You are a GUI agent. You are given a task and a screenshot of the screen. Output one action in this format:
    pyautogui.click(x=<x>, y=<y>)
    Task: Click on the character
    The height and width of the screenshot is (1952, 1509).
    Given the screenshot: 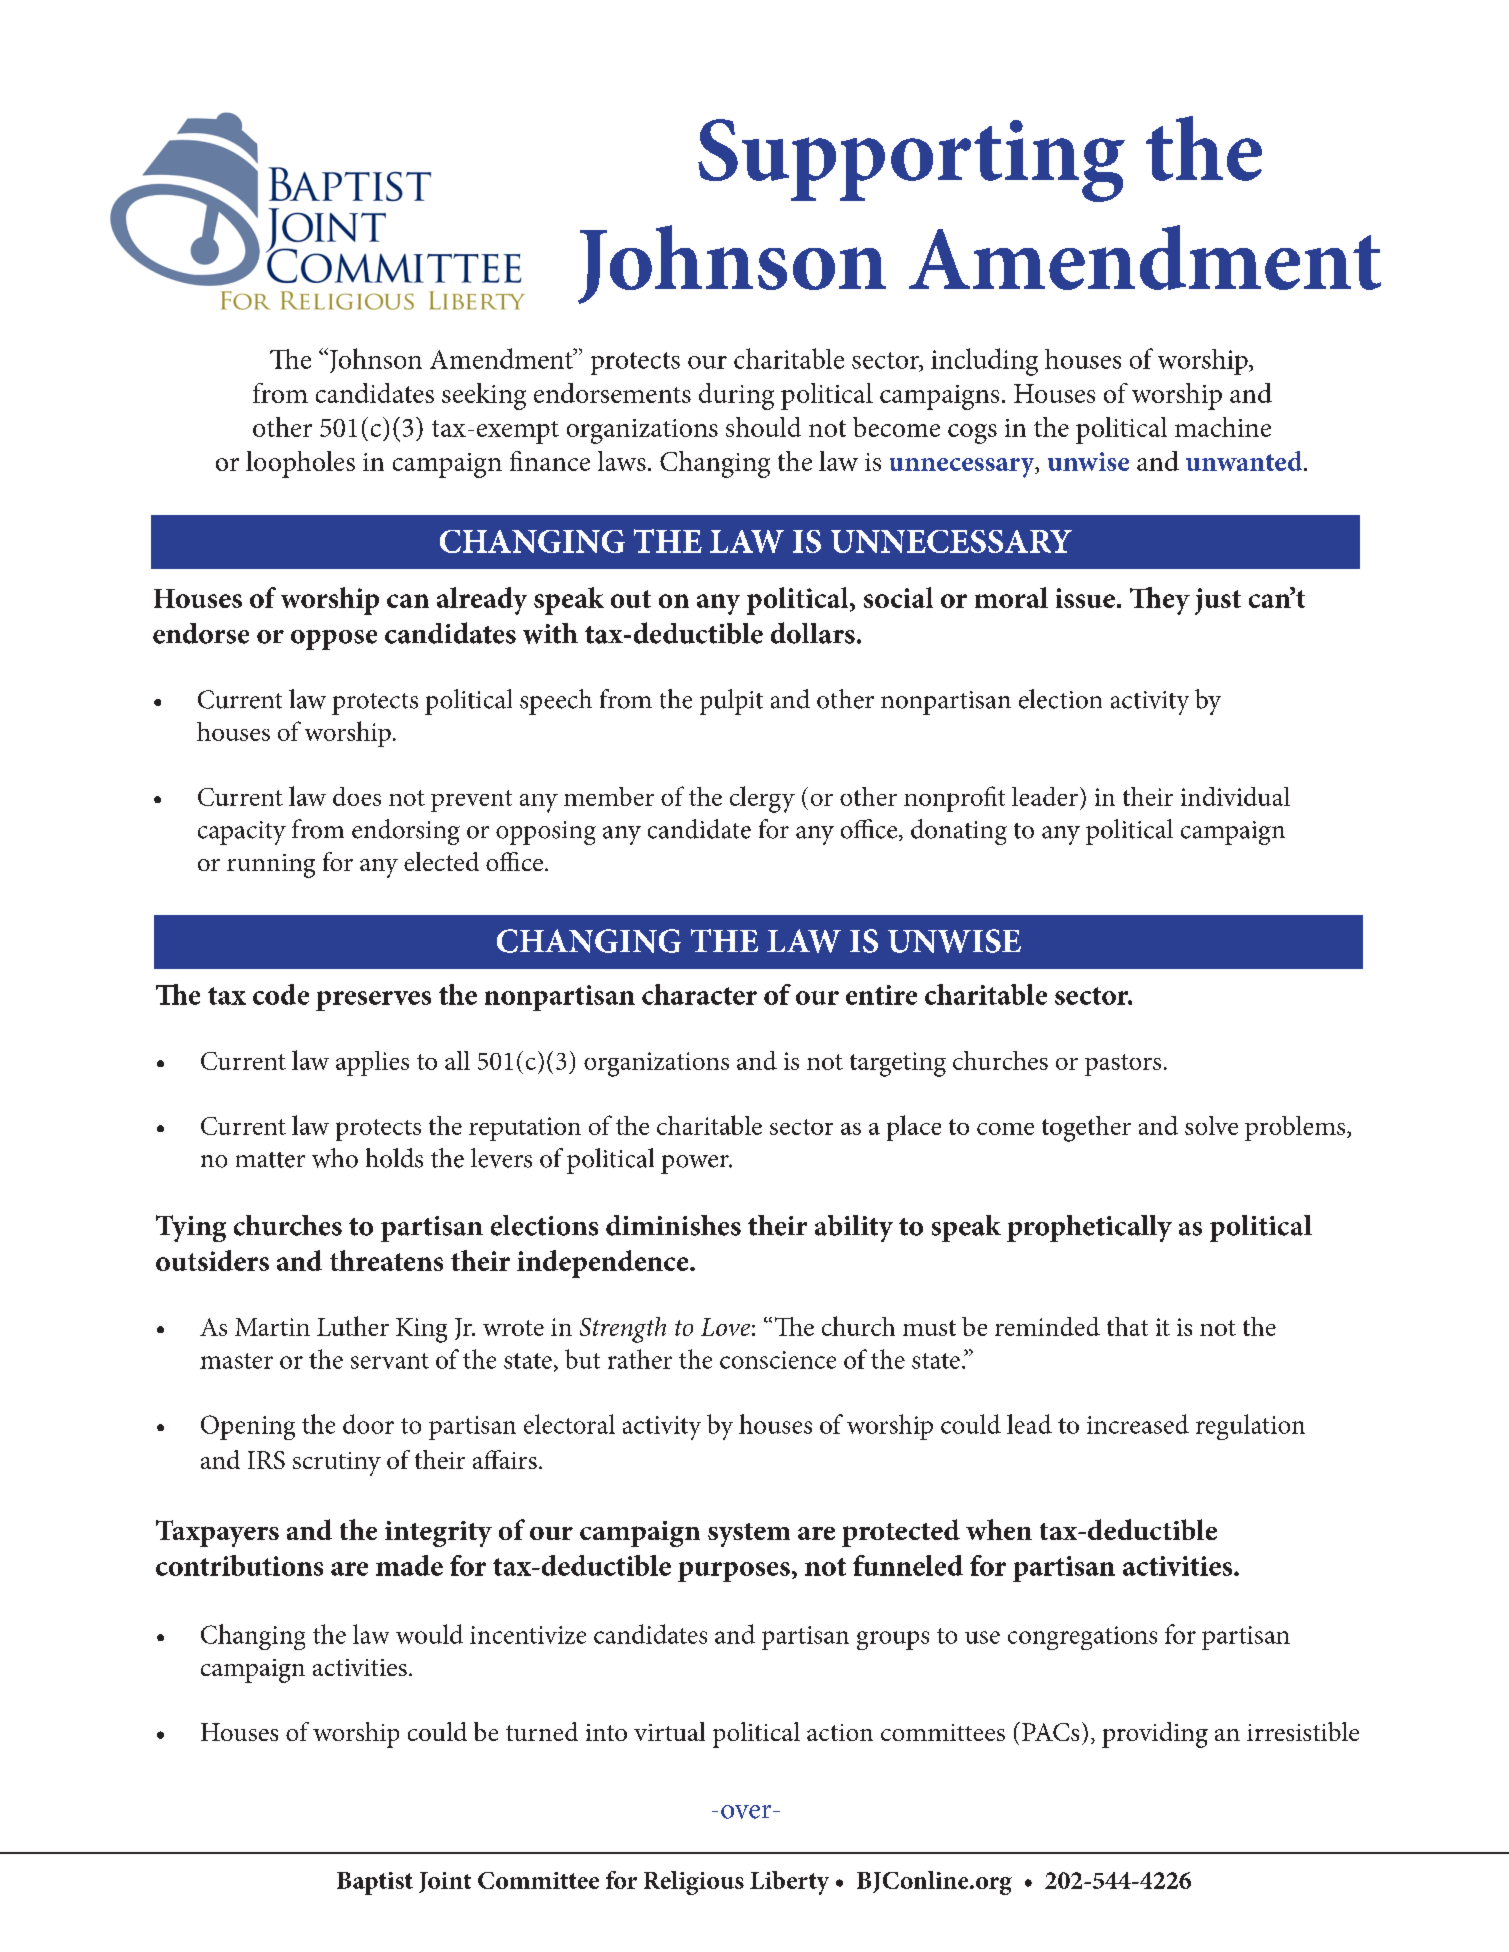 What is the action you would take?
    pyautogui.click(x=699, y=994)
